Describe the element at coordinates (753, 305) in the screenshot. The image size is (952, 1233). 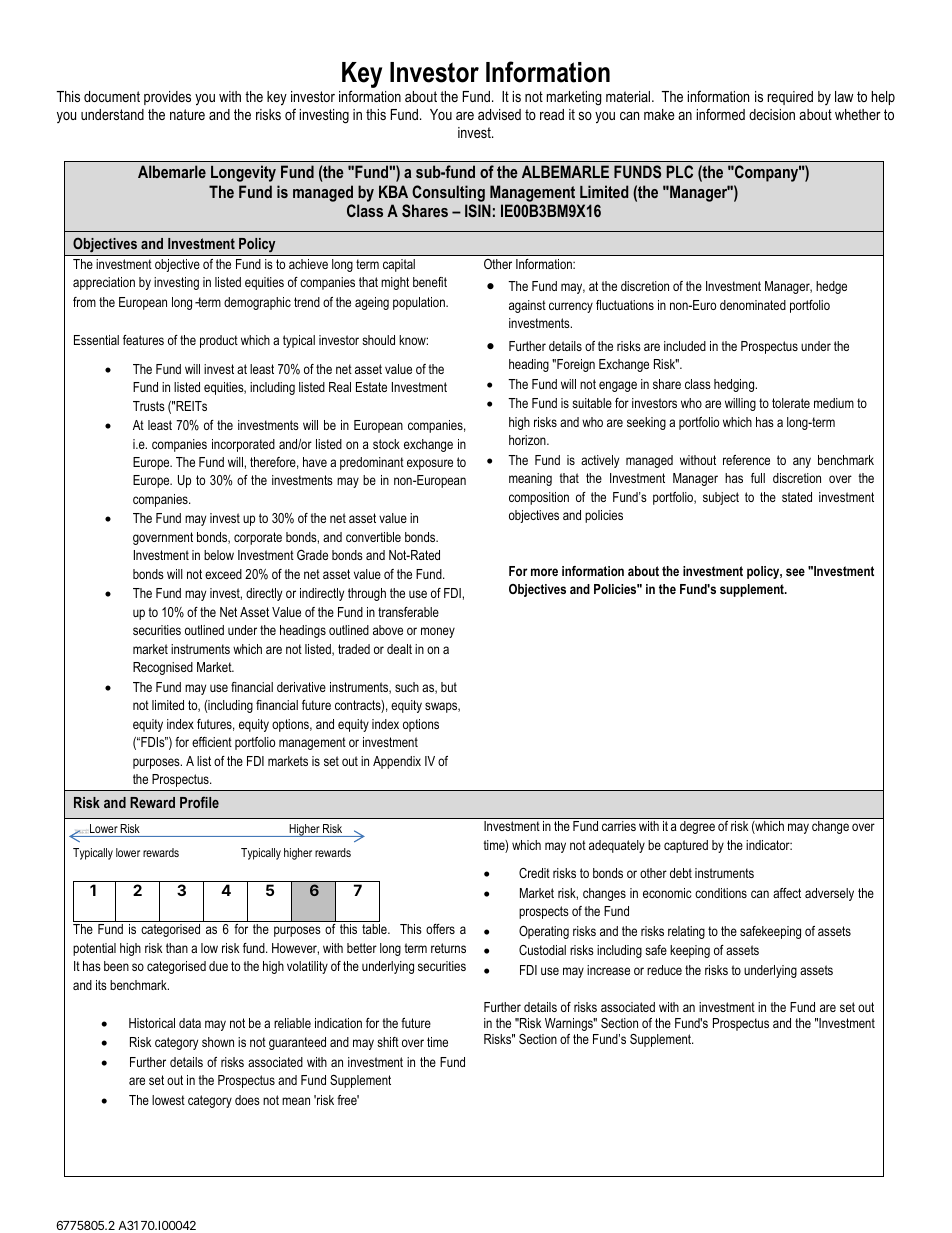
I see `denominated` at that location.
